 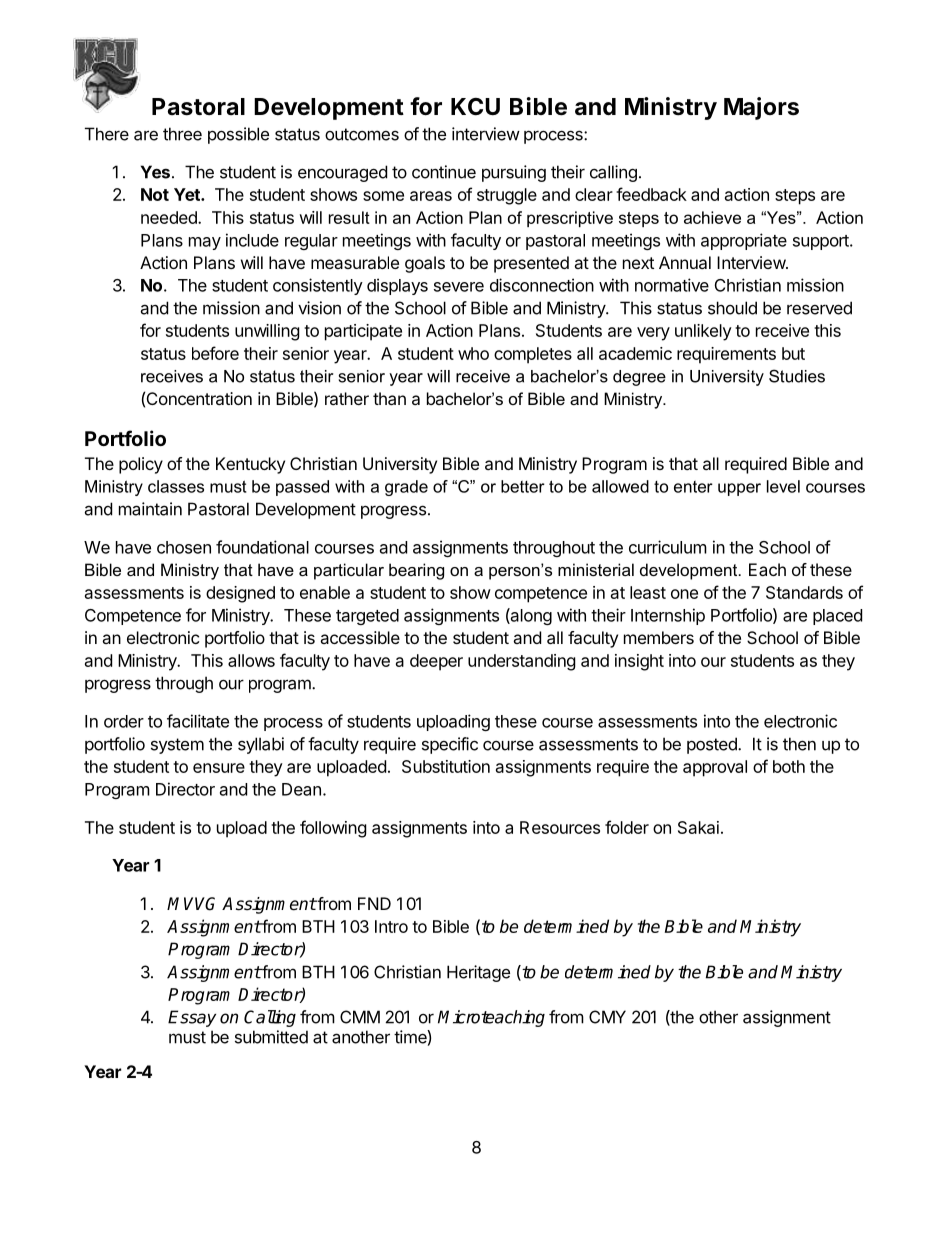 What do you see at coordinates (444, 172) in the document?
I see `continue` at bounding box center [444, 172].
